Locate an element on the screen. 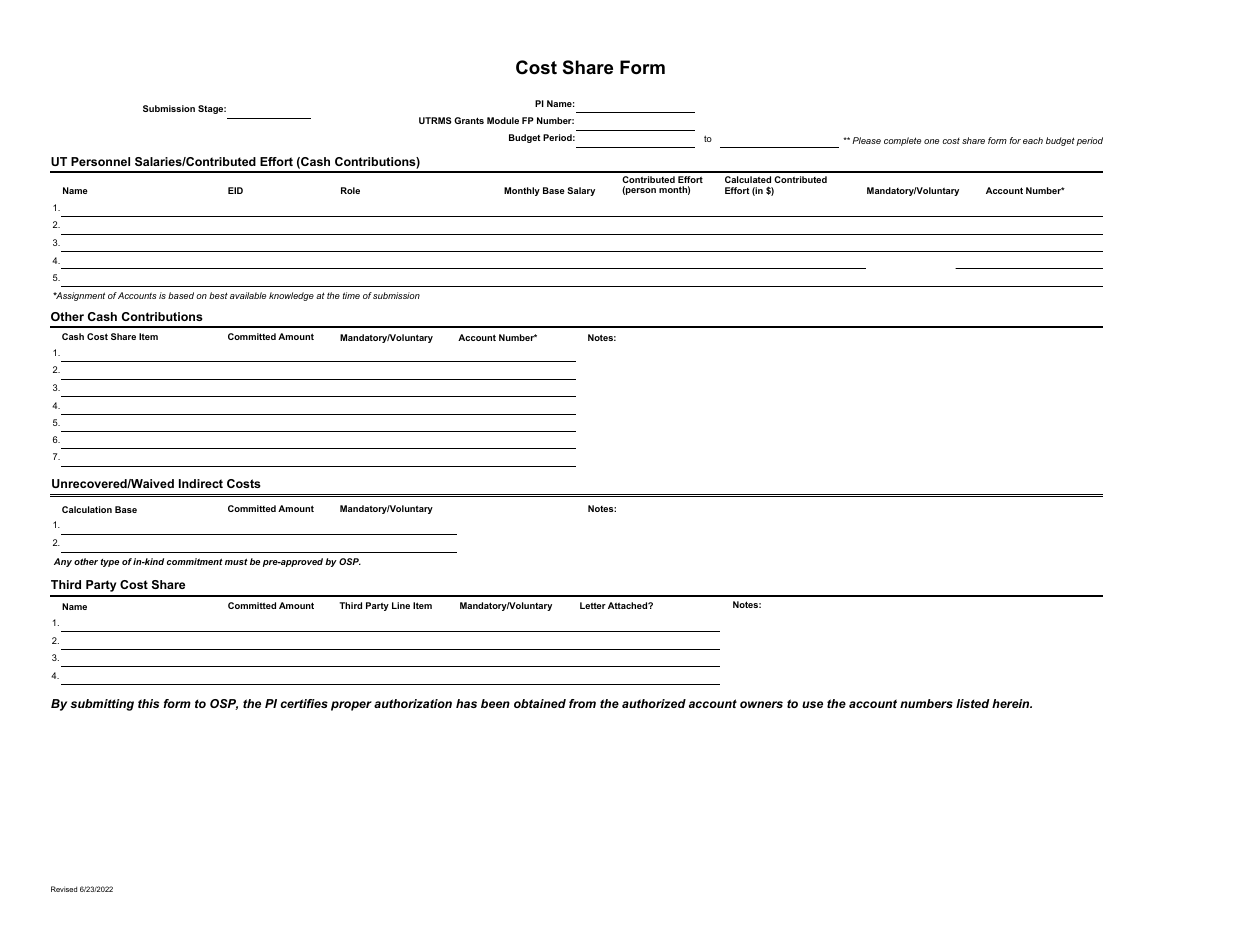  best is located at coordinates (218, 295).
